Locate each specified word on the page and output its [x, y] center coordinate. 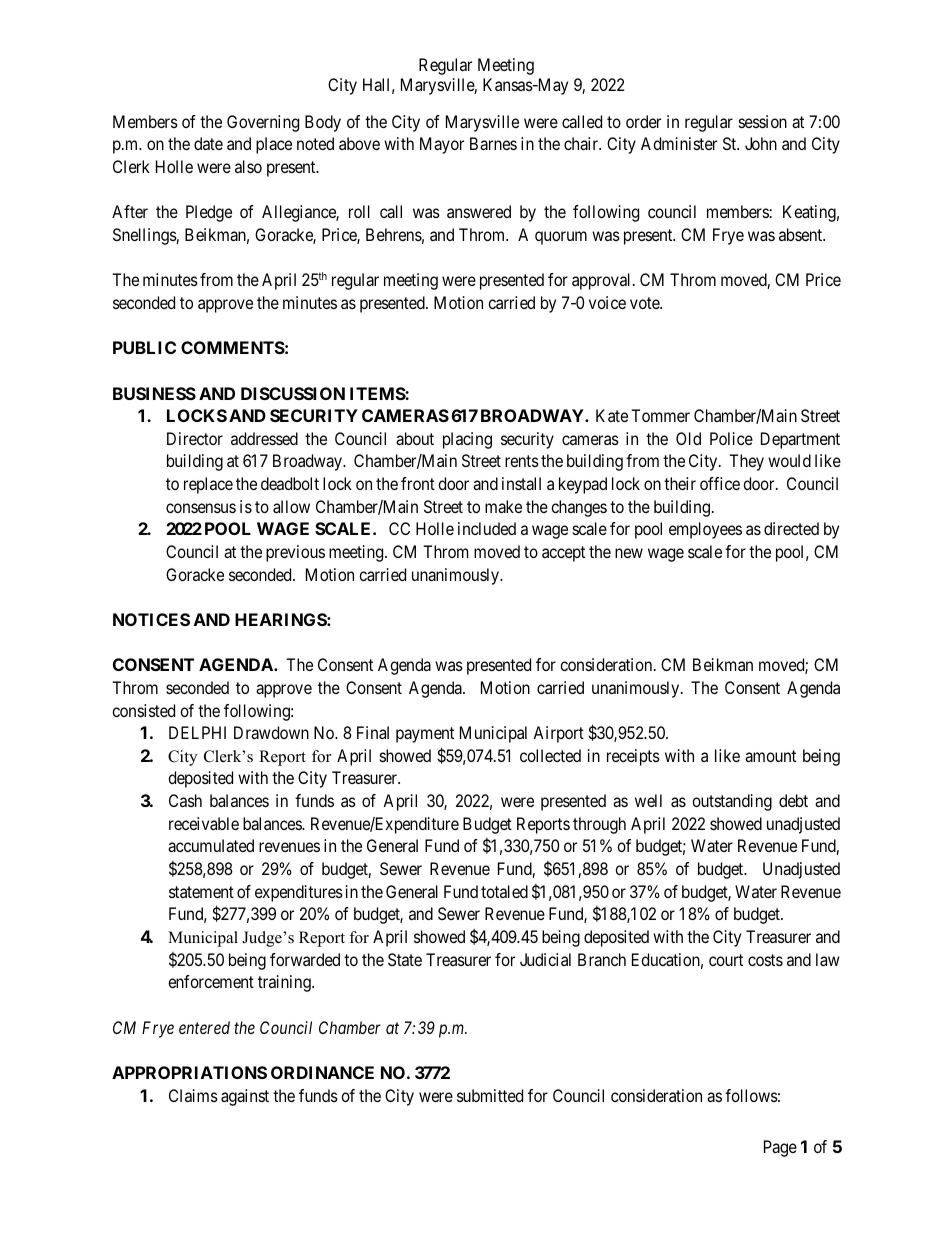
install [521, 483]
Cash [185, 800]
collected [550, 755]
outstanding [732, 802]
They [746, 462]
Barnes [493, 143]
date [208, 143]
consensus [201, 508]
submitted [490, 1095]
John [761, 143]
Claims [193, 1095]
